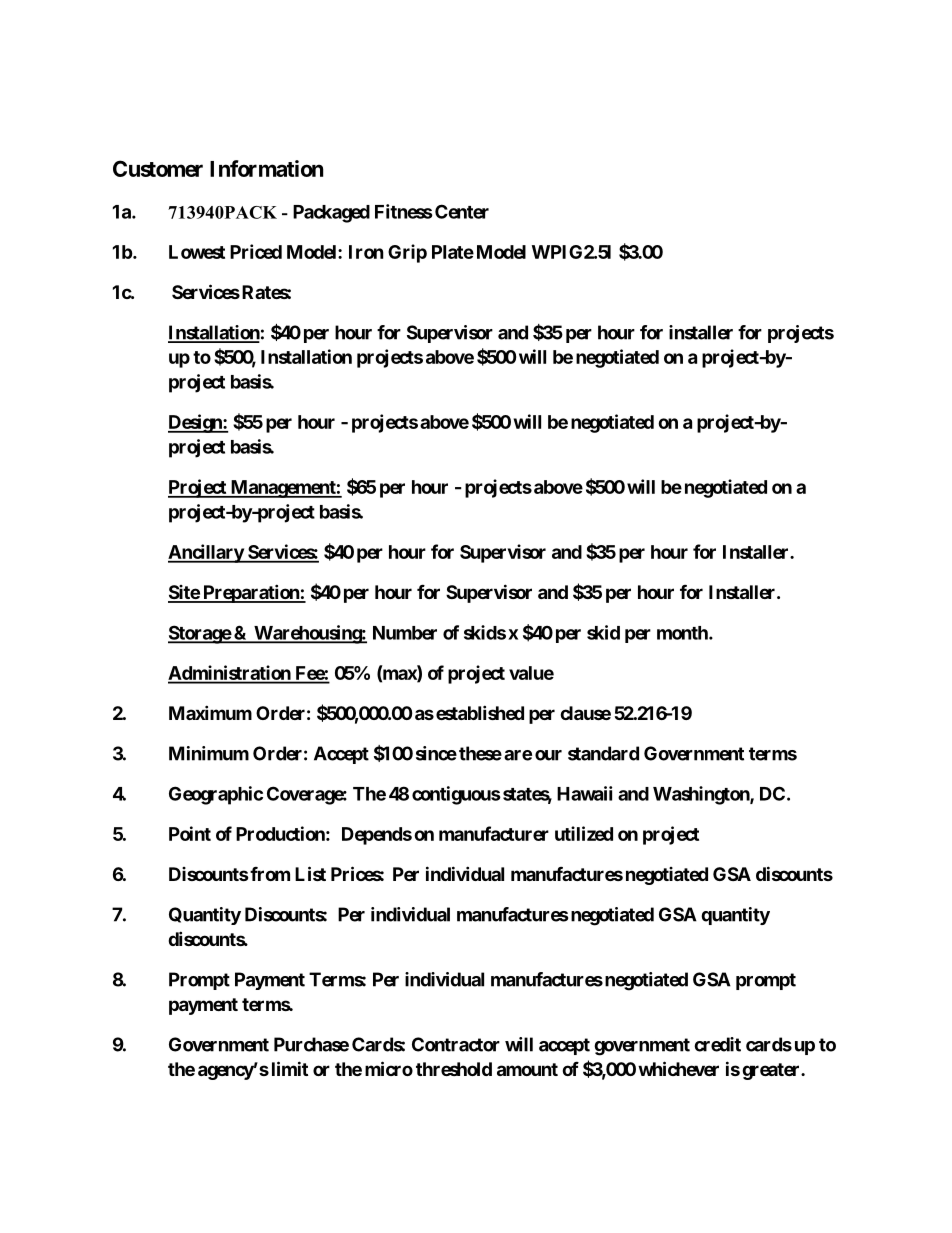 The image size is (952, 1233). Describe the element at coordinates (290, 1068) in the screenshot. I see `limit` at that location.
